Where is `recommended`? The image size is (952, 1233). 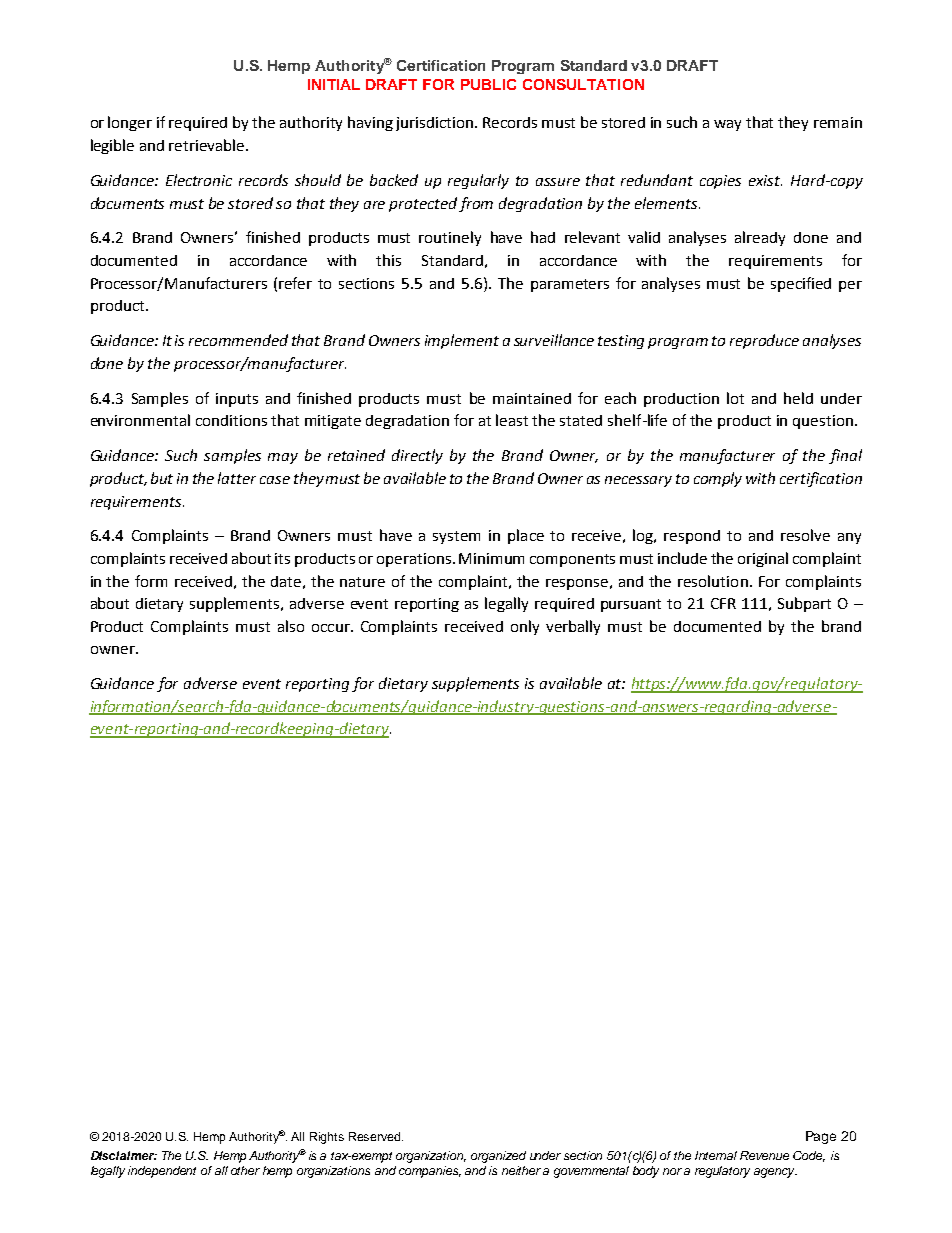
recommended is located at coordinates (238, 340).
